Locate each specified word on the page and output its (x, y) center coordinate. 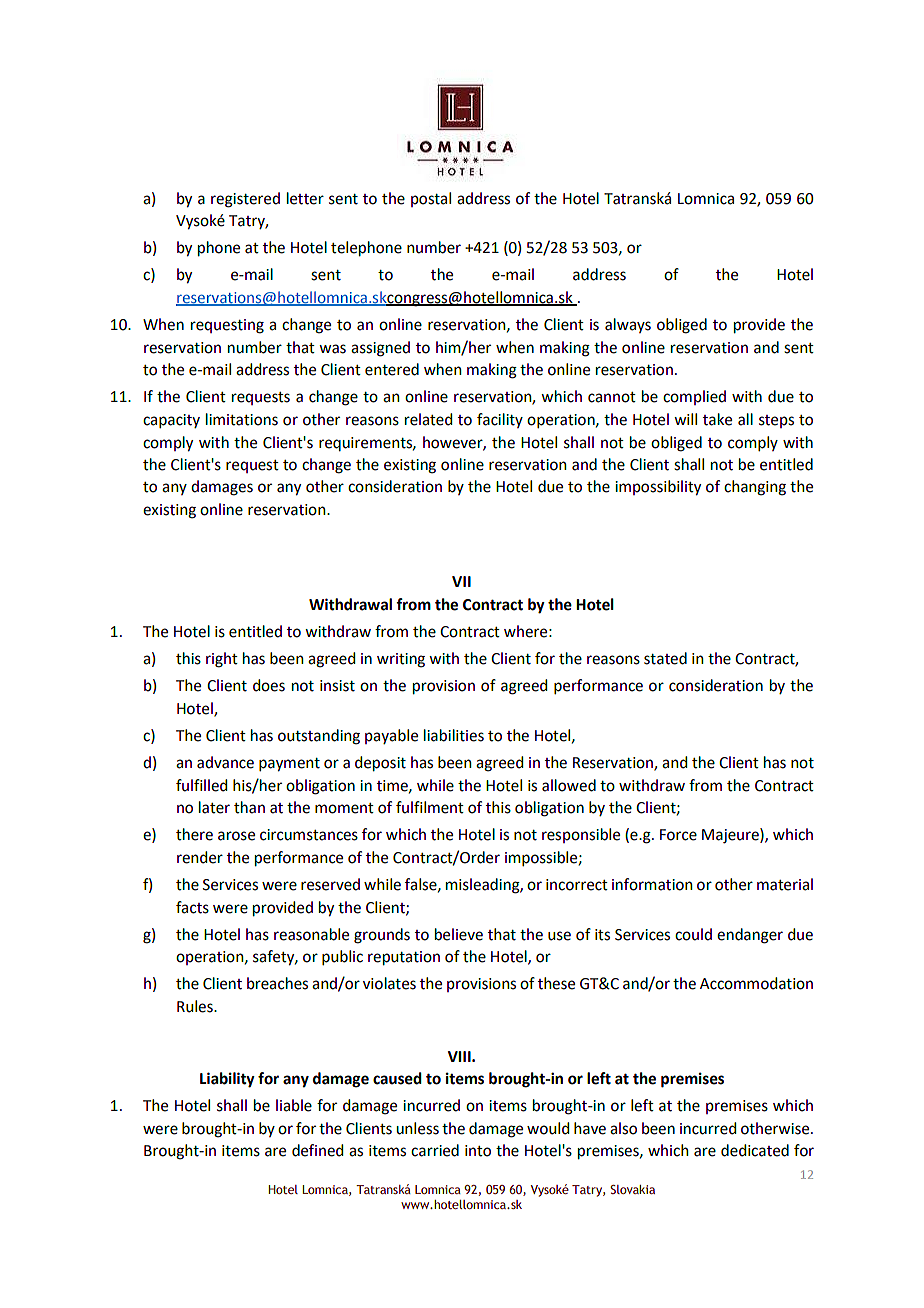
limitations (242, 419)
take (717, 419)
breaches (277, 983)
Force (678, 835)
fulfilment (430, 807)
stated (665, 658)
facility (500, 420)
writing (401, 660)
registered (245, 200)
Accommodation (756, 983)
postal (431, 199)
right (222, 660)
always (628, 325)
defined (317, 1150)
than (249, 807)
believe (459, 934)
